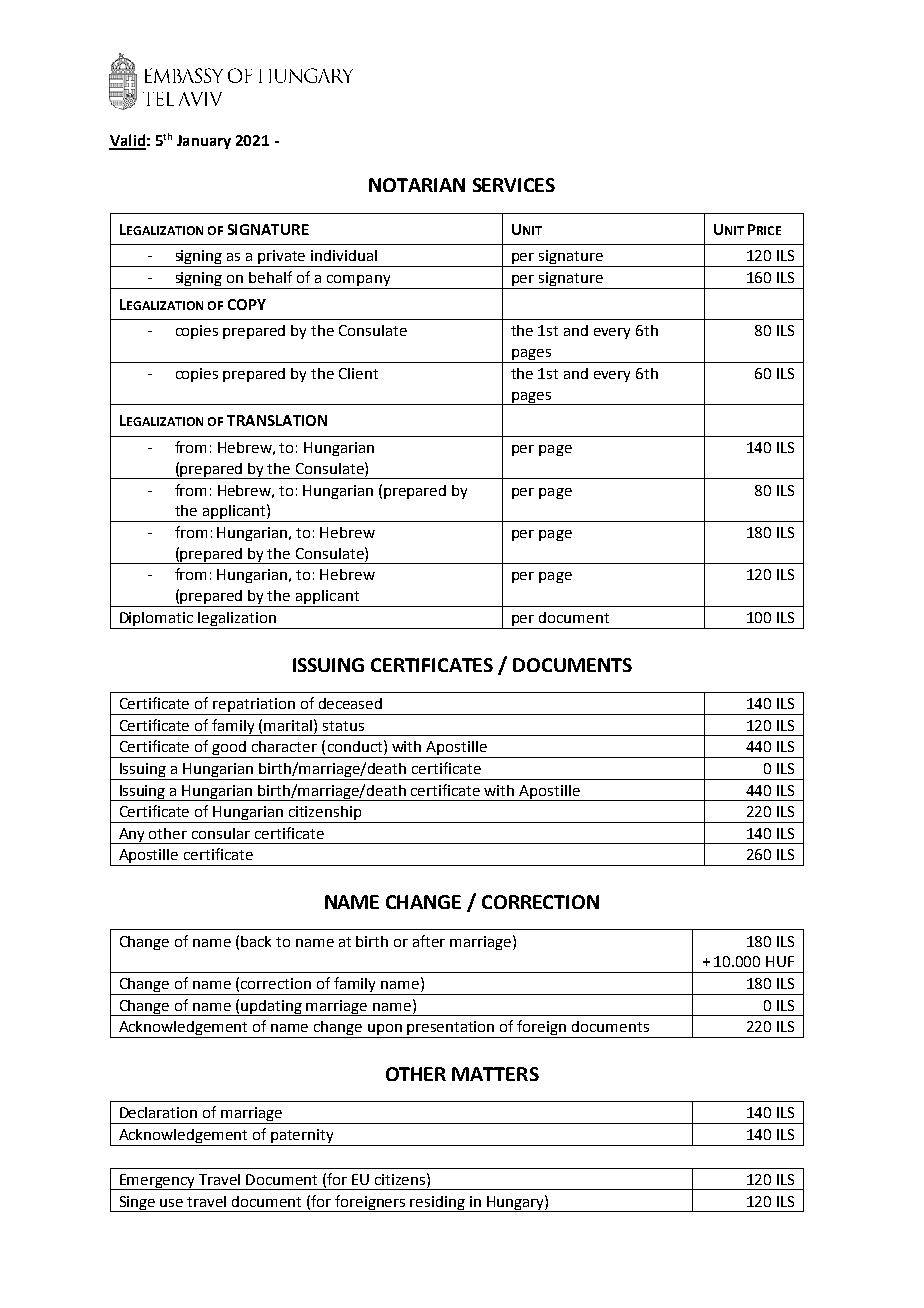 Image resolution: width=924 pixels, height=1308 pixels. What do you see at coordinates (344, 255) in the screenshot?
I see `individual` at bounding box center [344, 255].
